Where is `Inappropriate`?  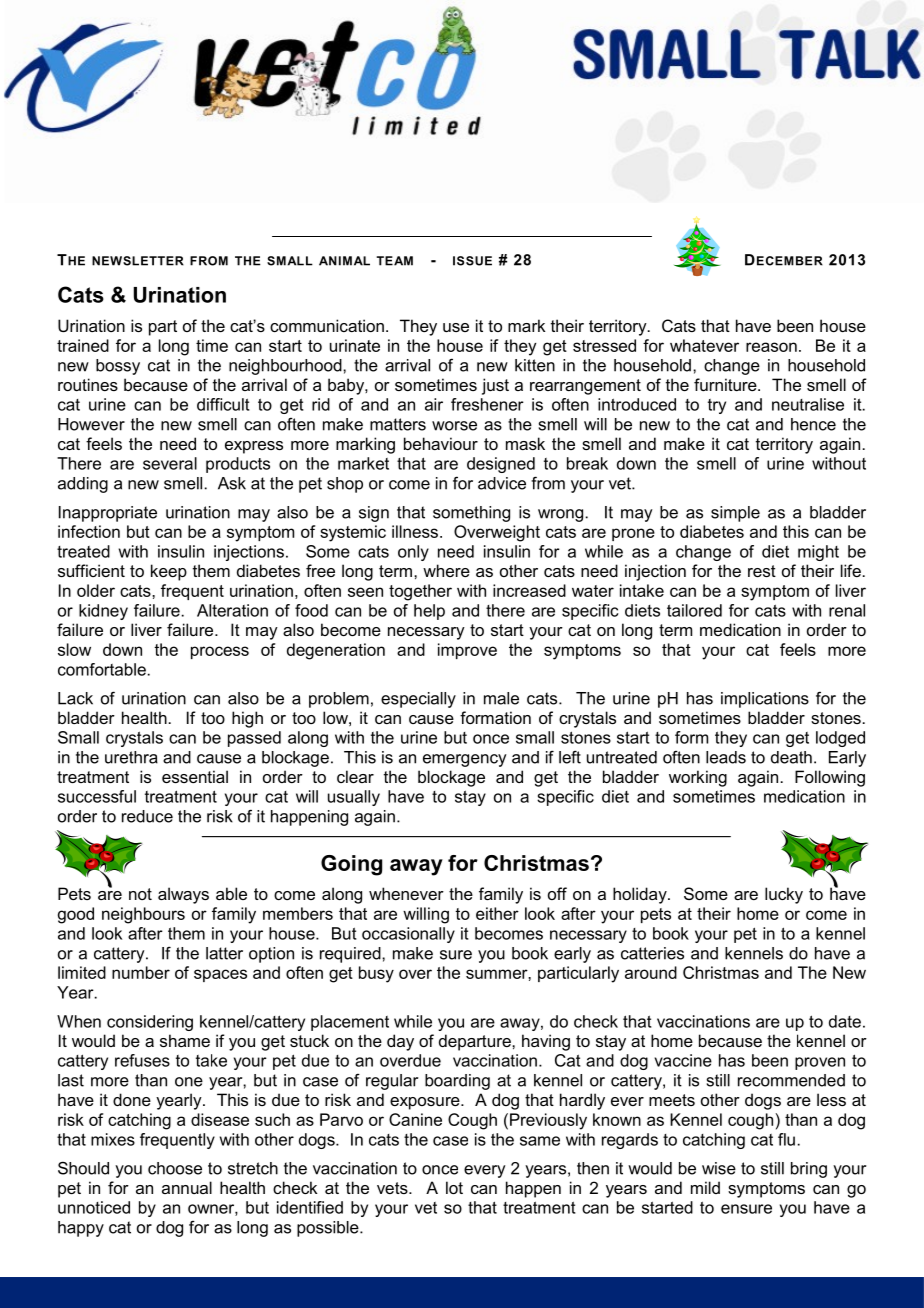
Inappropriate is located at coordinates (108, 514).
